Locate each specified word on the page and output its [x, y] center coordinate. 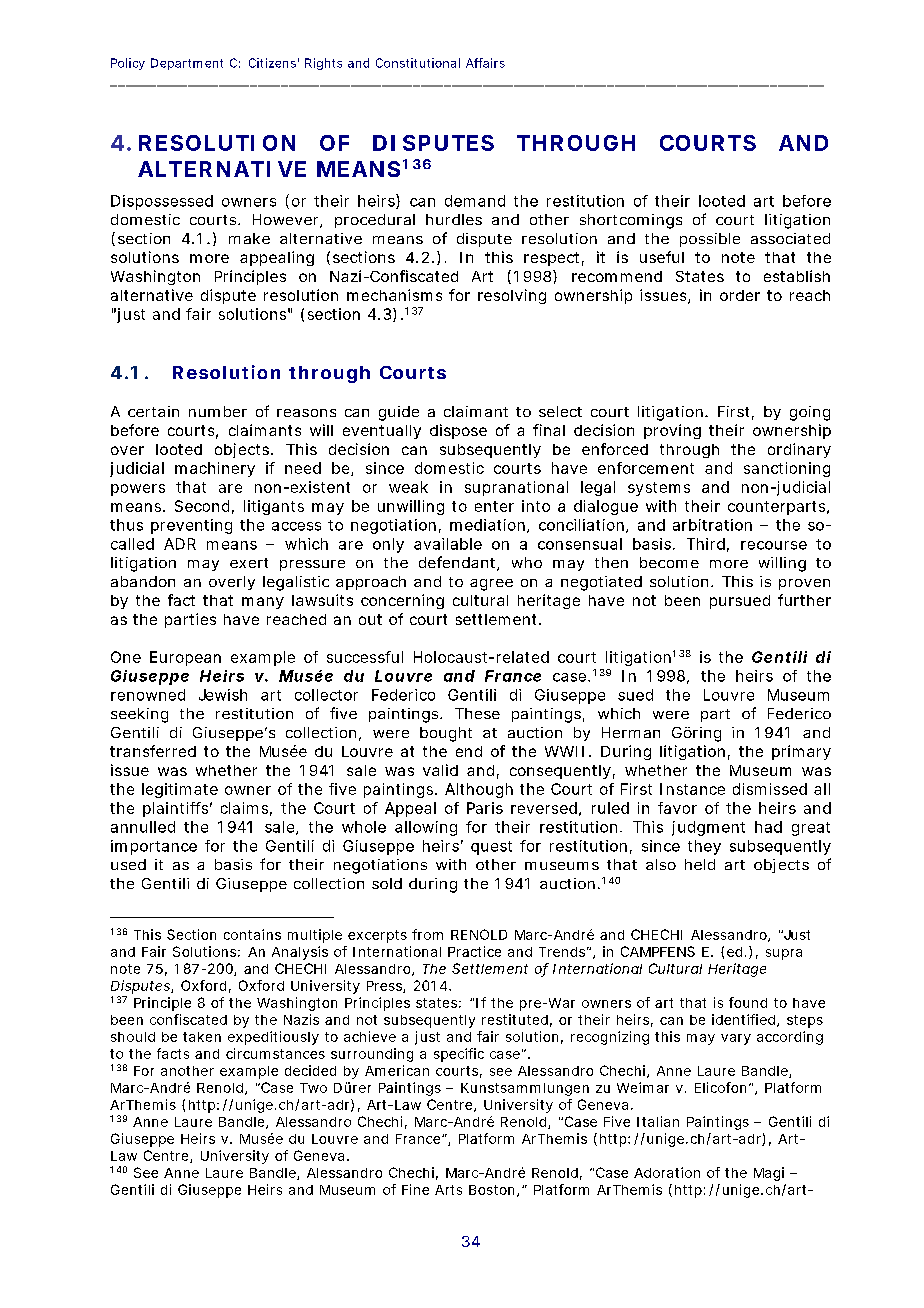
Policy [128, 64]
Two [313, 1088]
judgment [708, 828]
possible [710, 240]
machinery [215, 469]
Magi [769, 1174]
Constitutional [418, 63]
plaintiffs [177, 809]
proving [672, 431]
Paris [485, 808]
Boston [493, 1191]
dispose [458, 431]
